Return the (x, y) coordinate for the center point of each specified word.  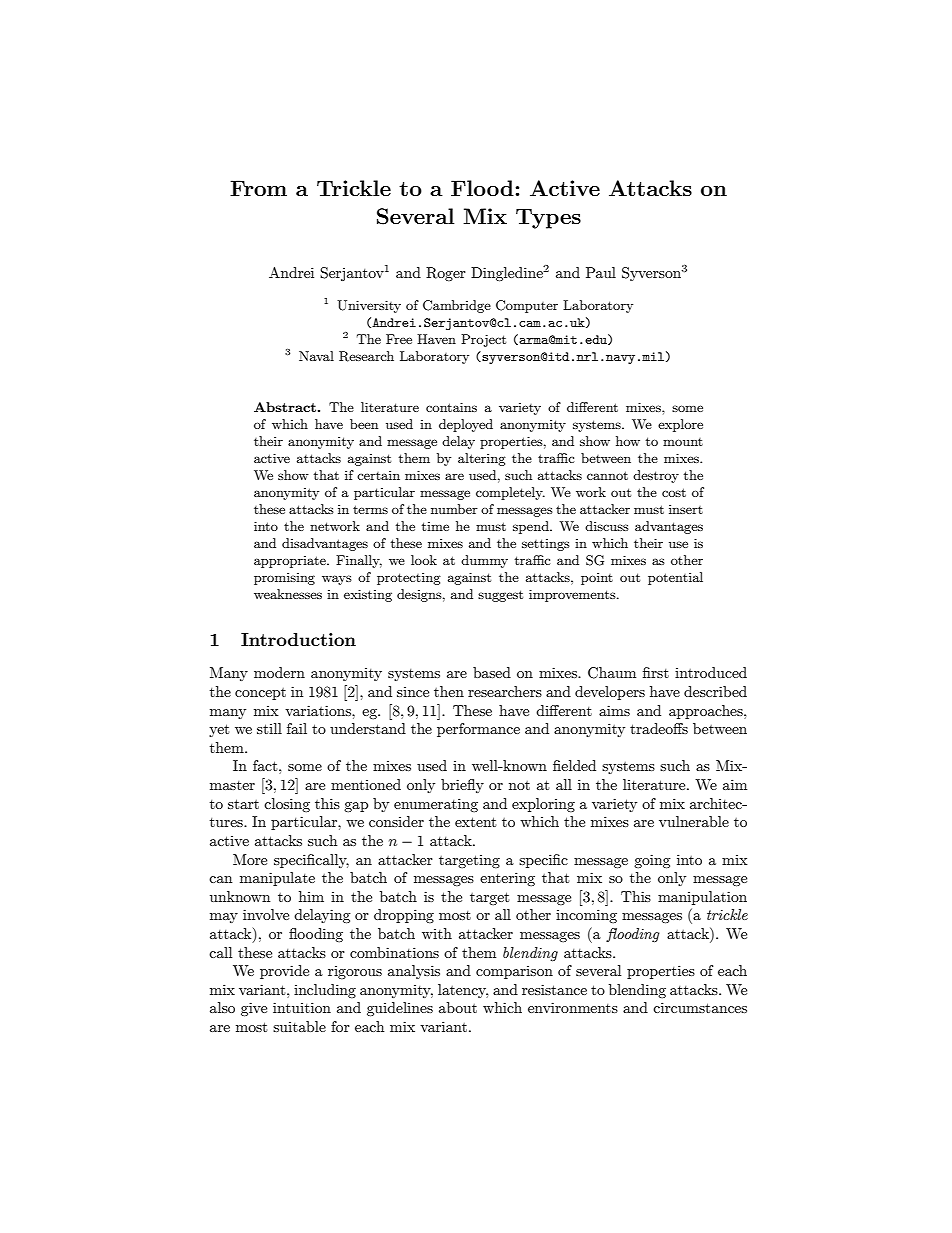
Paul (601, 272)
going (652, 861)
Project (483, 340)
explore (680, 425)
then (449, 691)
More (250, 859)
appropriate (291, 562)
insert (686, 509)
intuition (302, 1007)
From (258, 188)
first (656, 672)
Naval (316, 356)
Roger (446, 274)
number (454, 509)
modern (279, 672)
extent (475, 822)
